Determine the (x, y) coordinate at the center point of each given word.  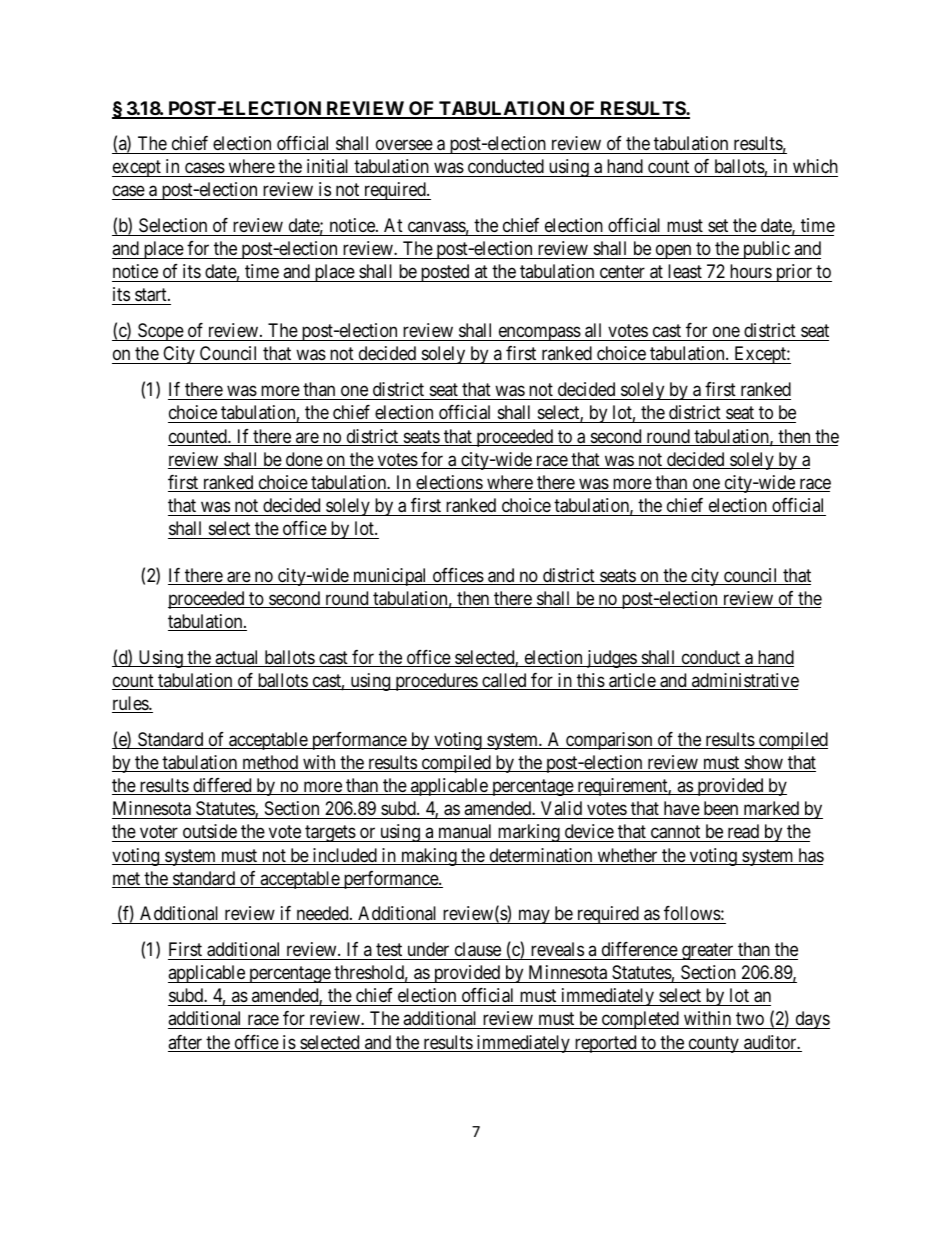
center (622, 274)
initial (327, 166)
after (186, 1043)
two (750, 1021)
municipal (390, 577)
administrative (744, 681)
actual (237, 658)
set (718, 225)
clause (478, 949)
